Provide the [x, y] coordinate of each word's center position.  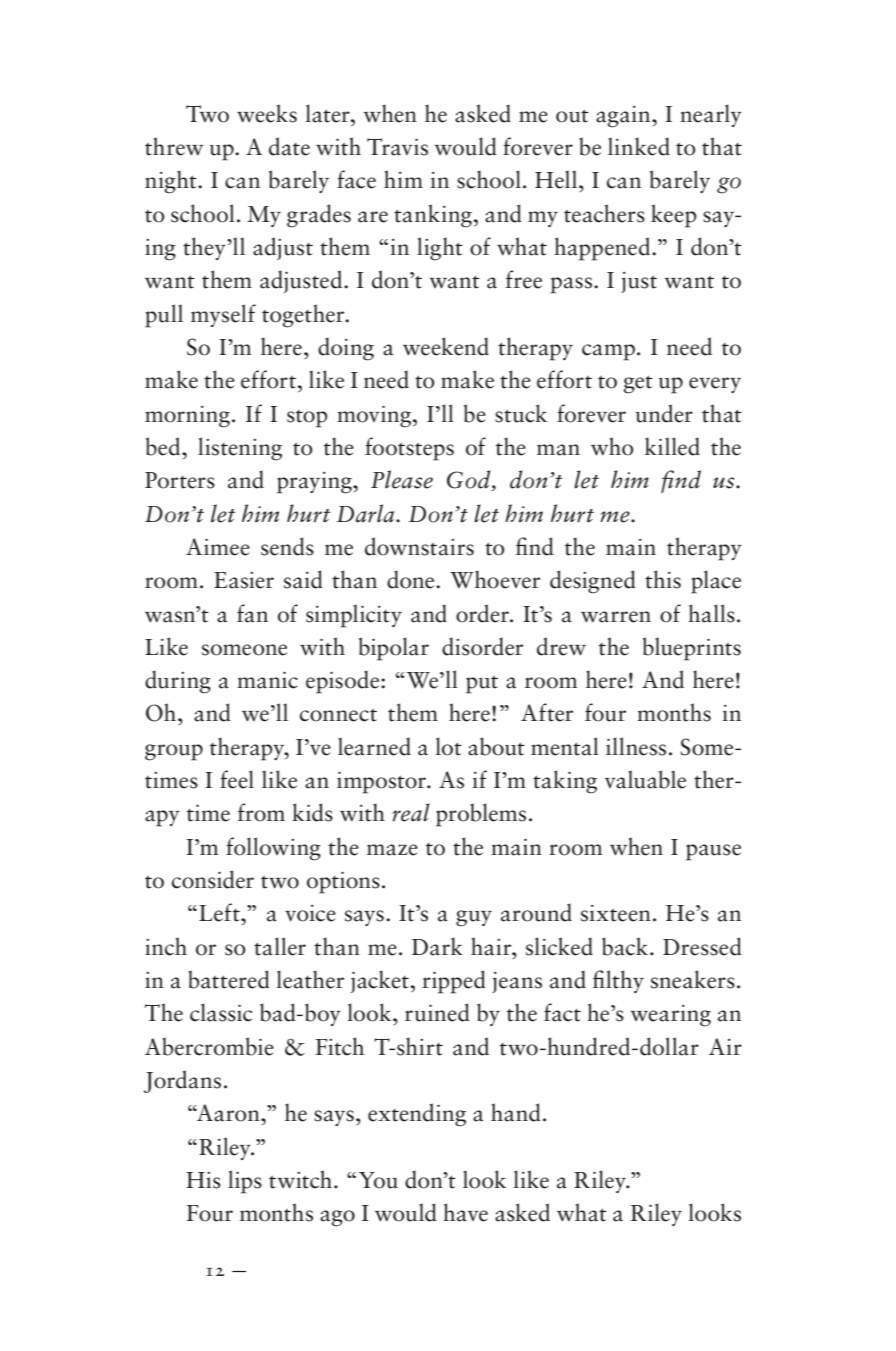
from [261, 812]
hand [516, 1112]
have [465, 1212]
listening [240, 449]
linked [639, 146]
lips [245, 1182]
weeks [267, 113]
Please [402, 479]
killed [672, 446]
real [411, 812]
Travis [397, 147]
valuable [645, 779]
